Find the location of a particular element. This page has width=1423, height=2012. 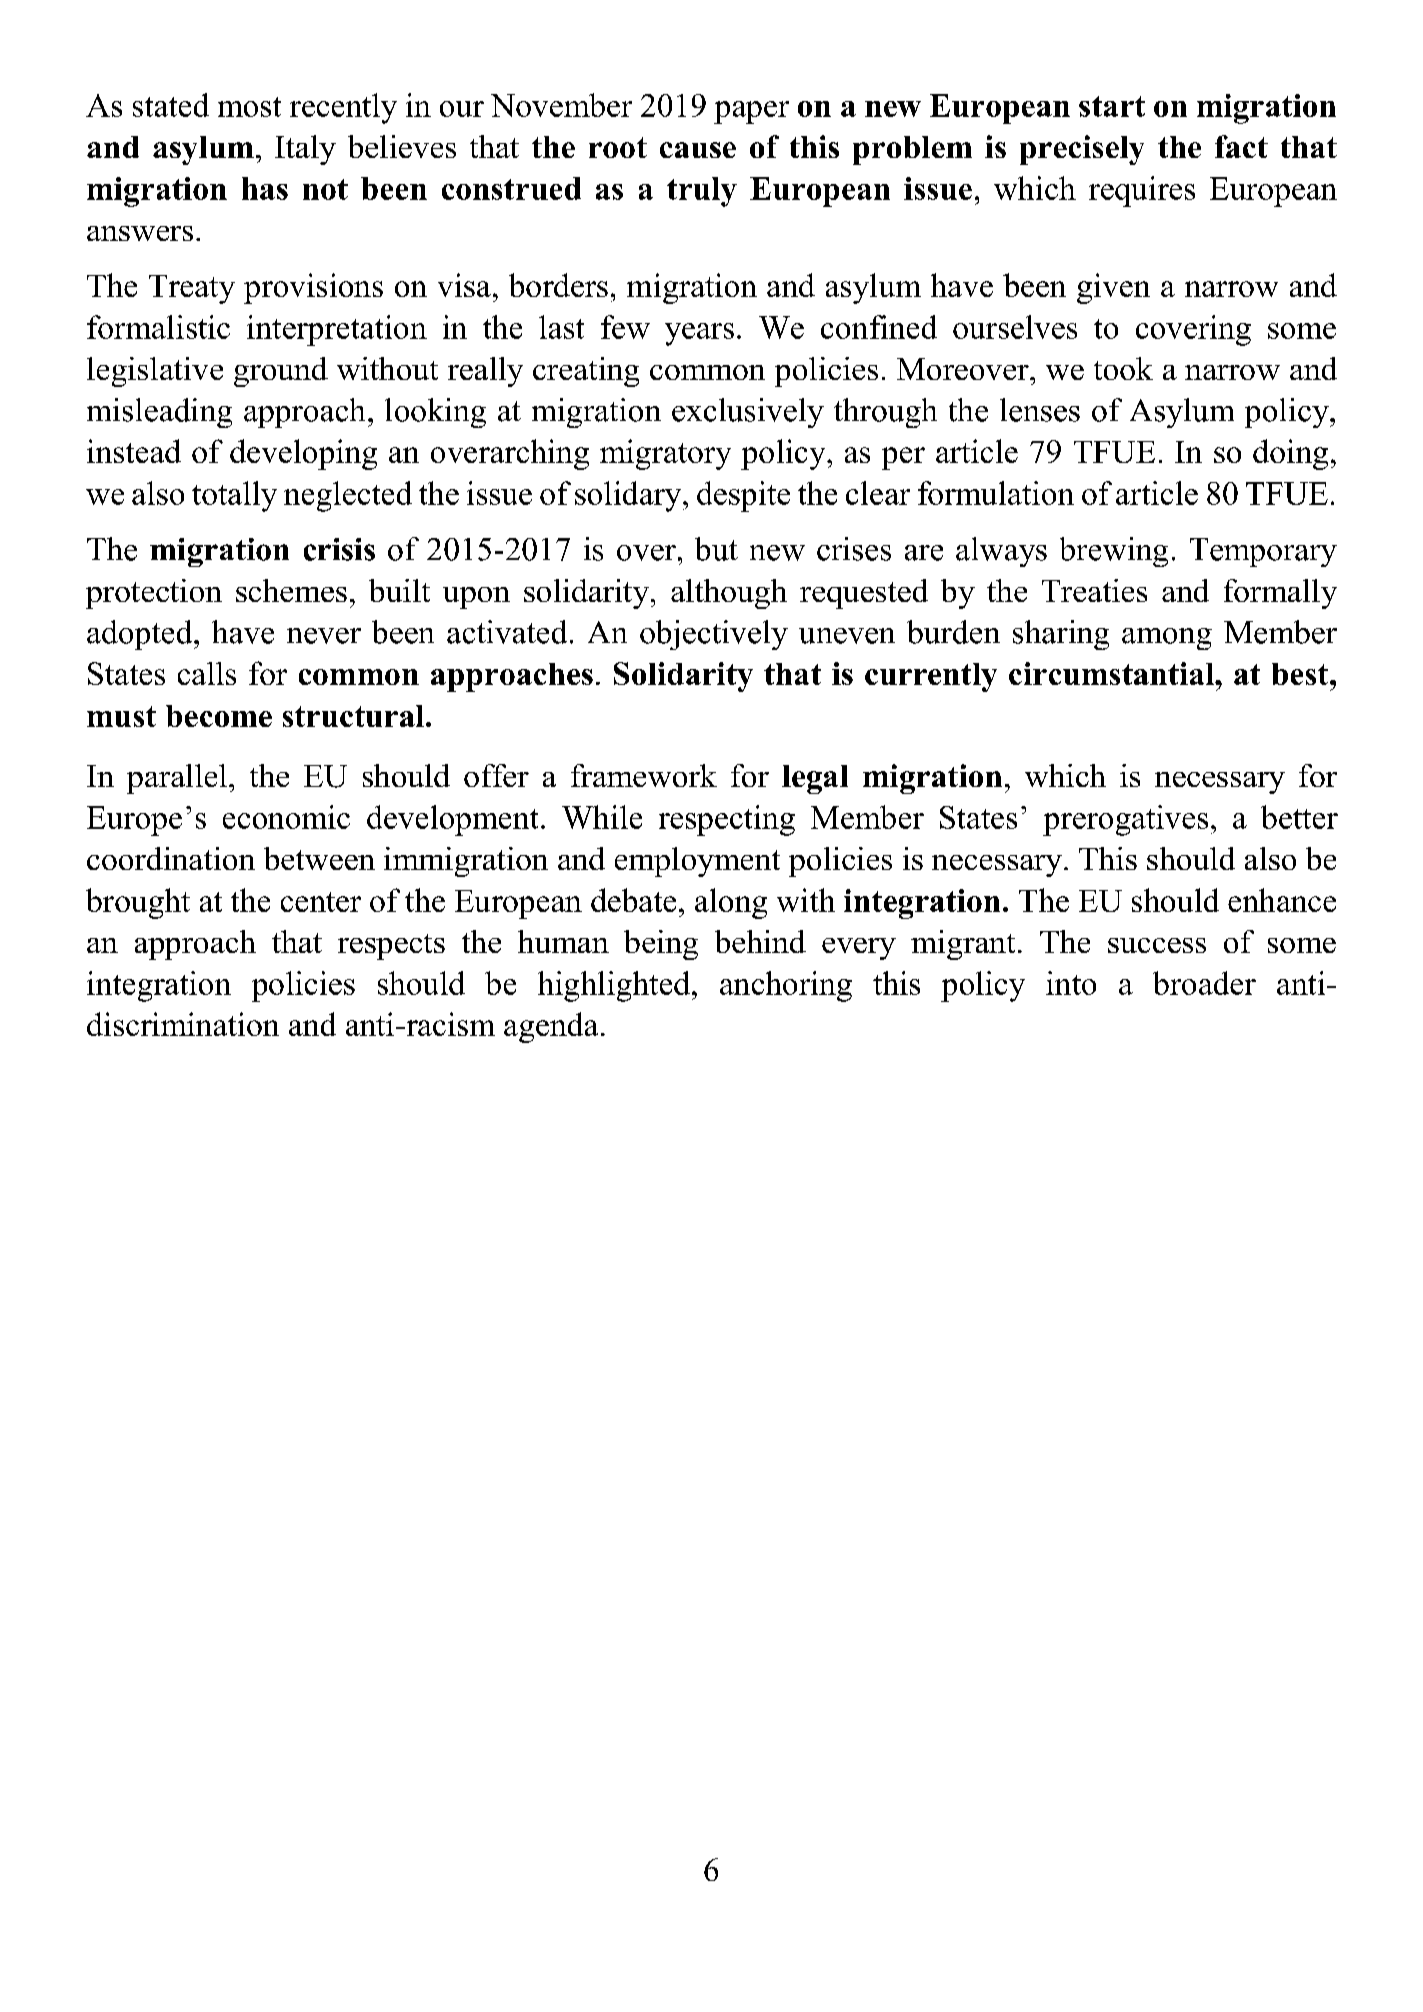

anchoring is located at coordinates (786, 986).
